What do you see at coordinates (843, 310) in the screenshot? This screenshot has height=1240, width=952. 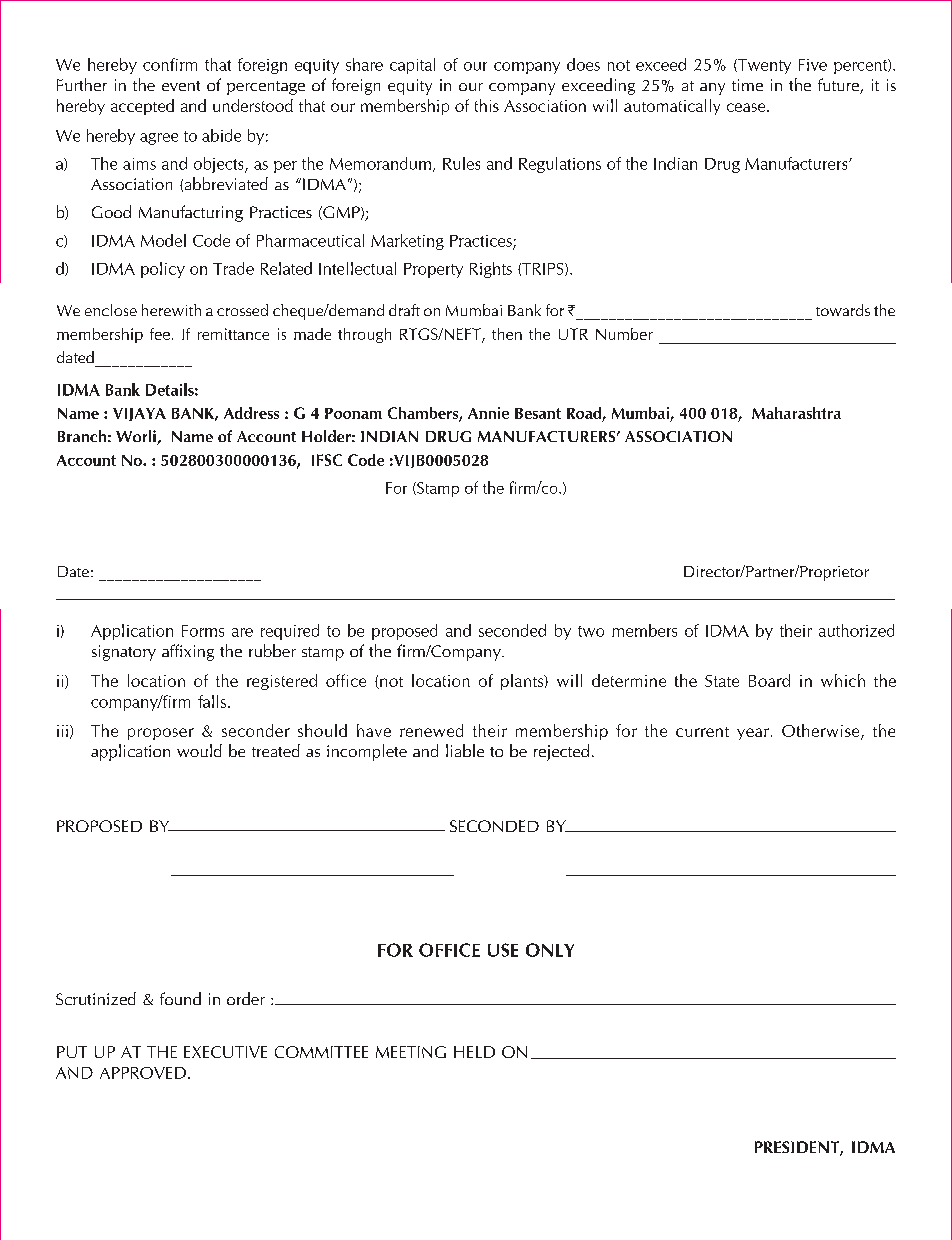 I see `towards` at bounding box center [843, 310].
